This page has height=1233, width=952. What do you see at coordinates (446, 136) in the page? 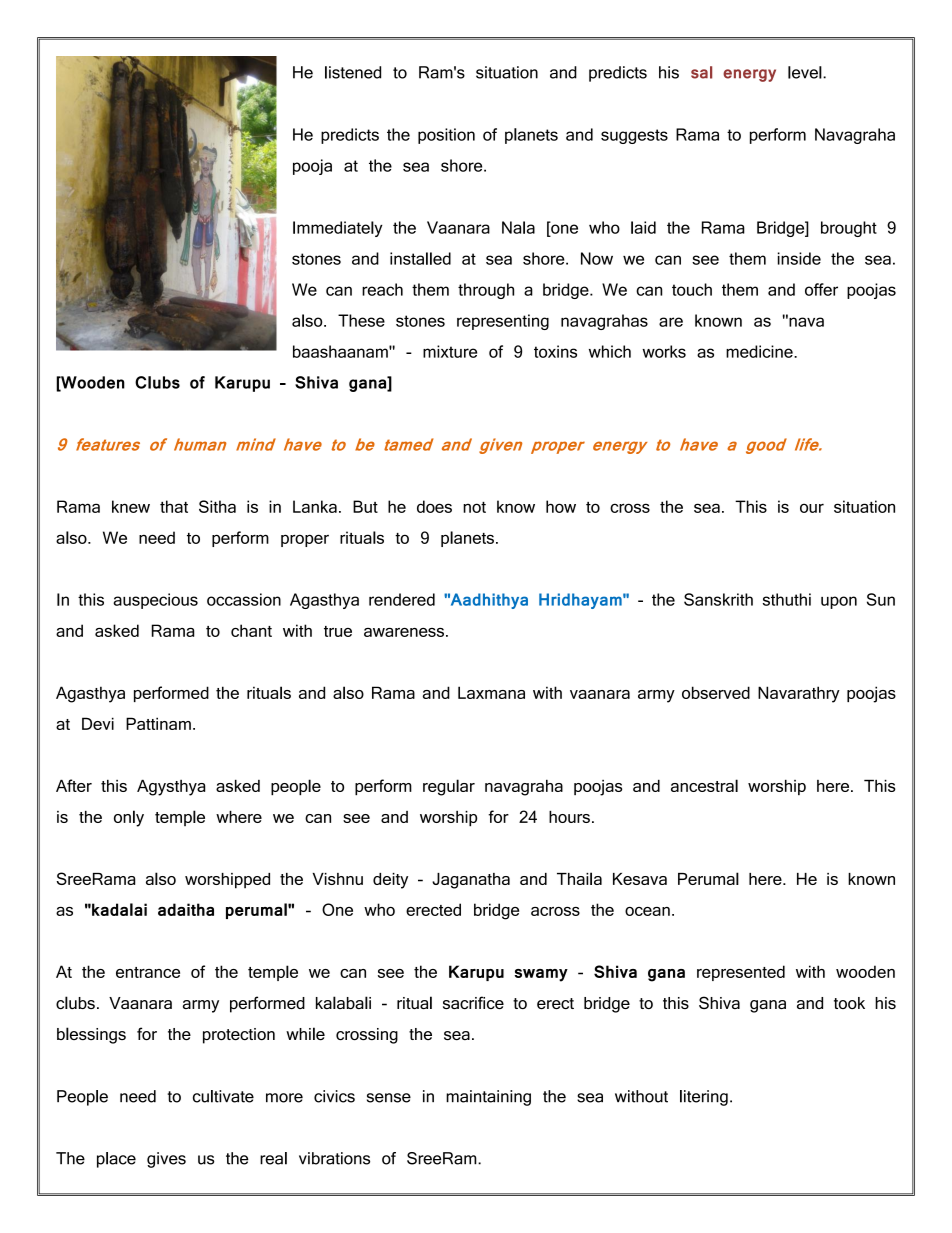
I see `position` at bounding box center [446, 136].
